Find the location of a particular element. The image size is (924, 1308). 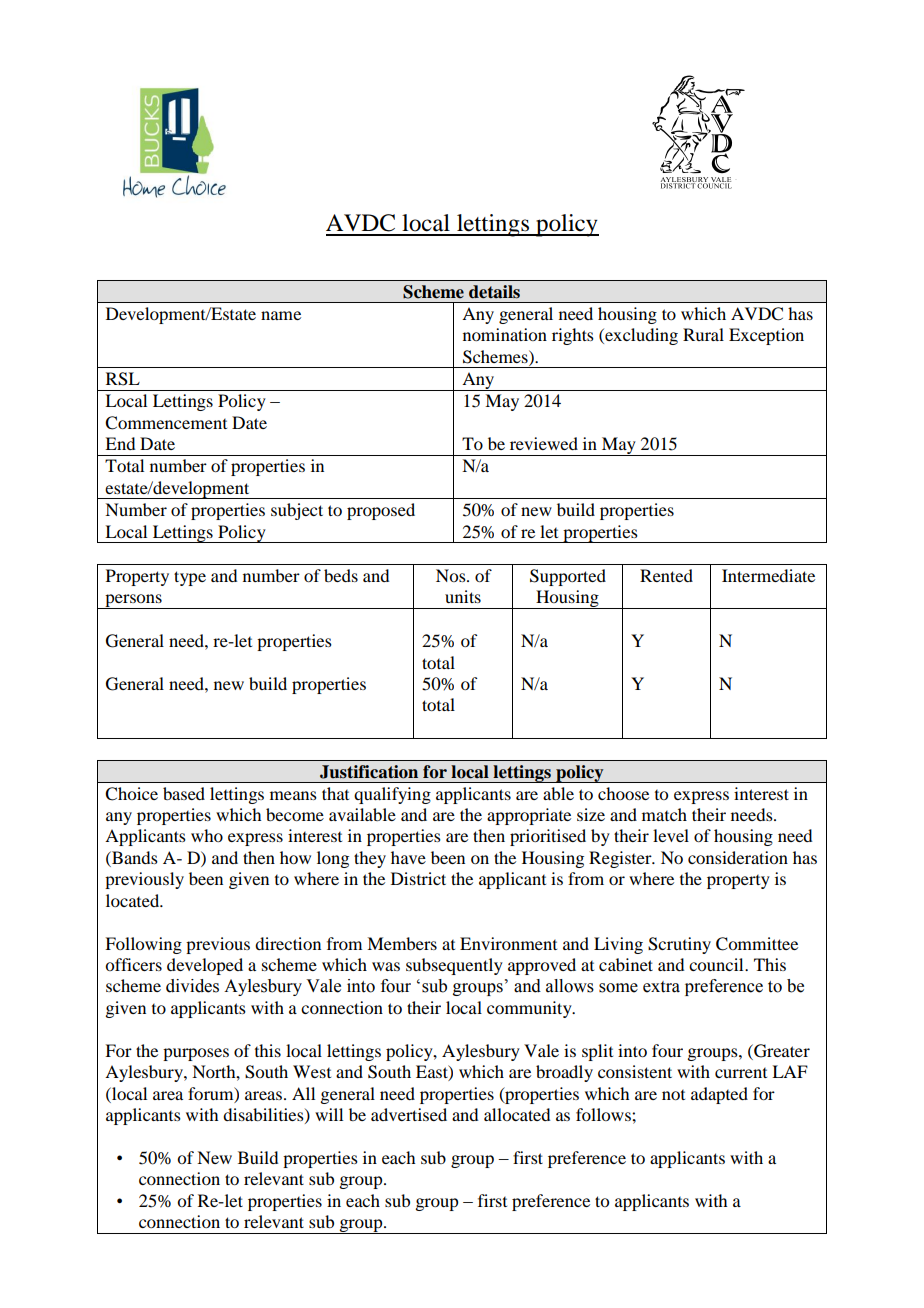

name is located at coordinates (281, 315).
